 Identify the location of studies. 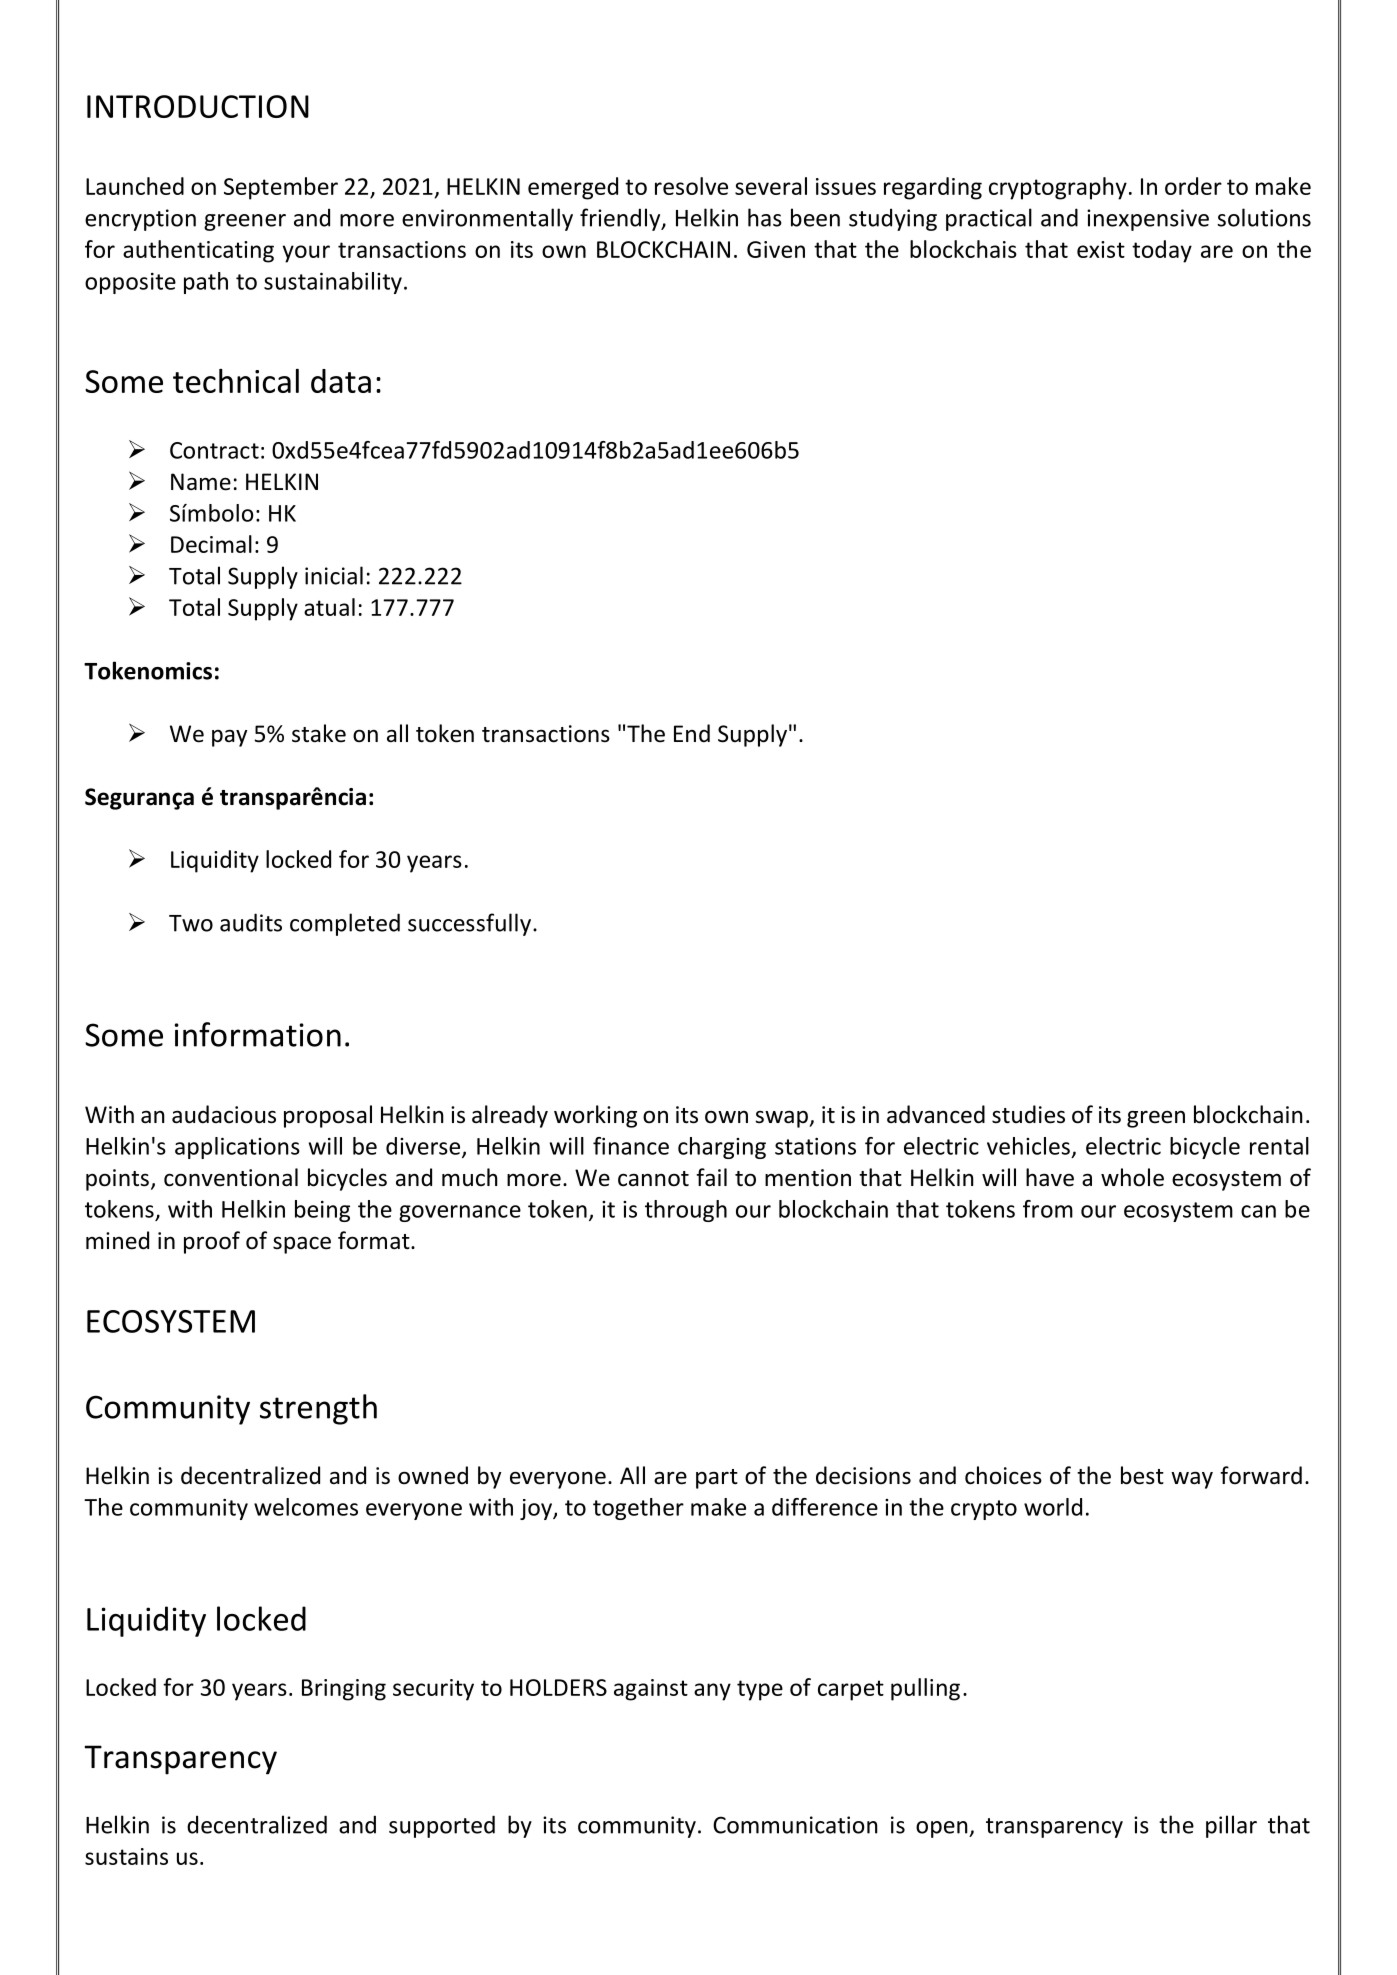
(1028, 1114).
